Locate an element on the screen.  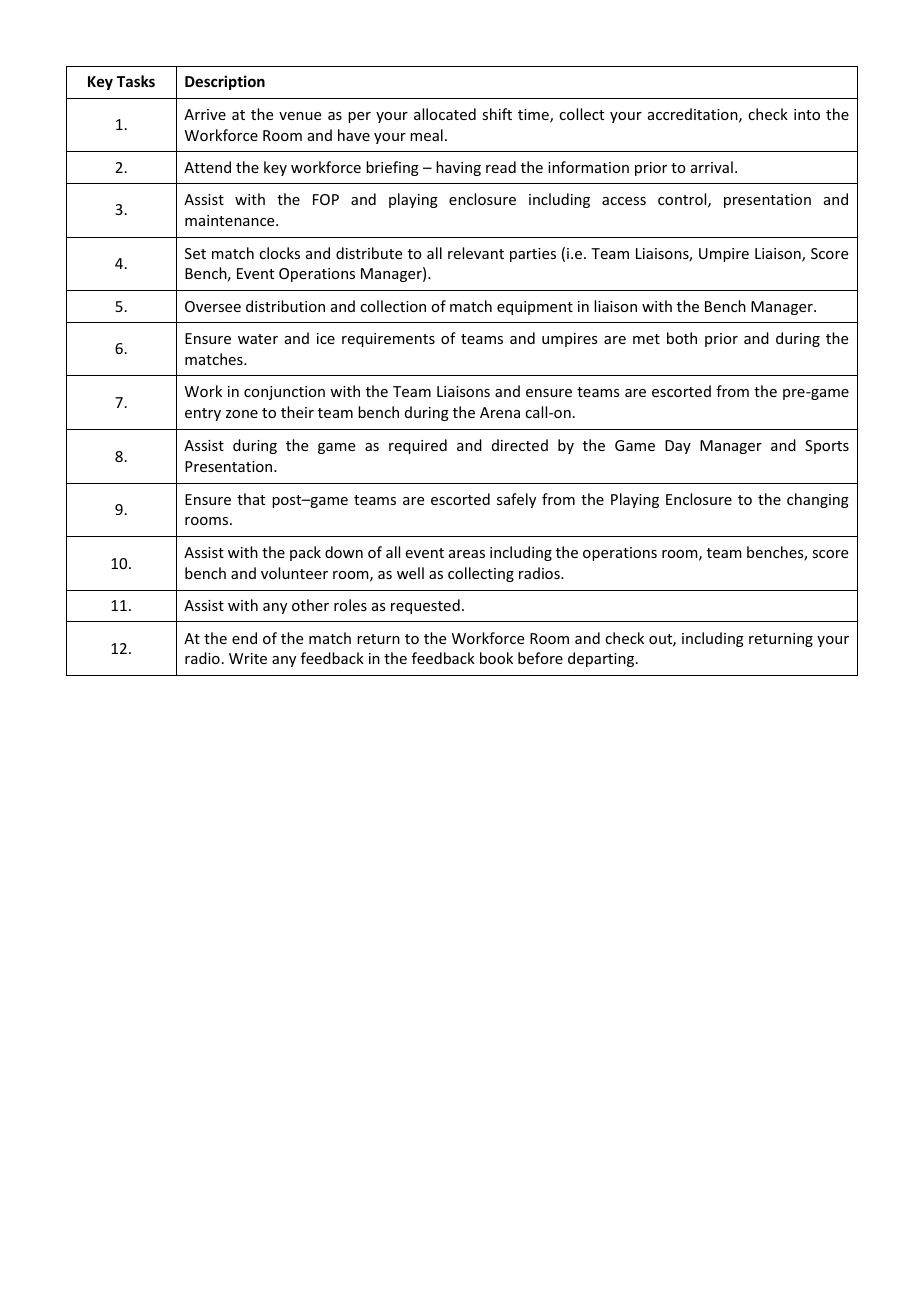
Arena is located at coordinates (500, 412).
